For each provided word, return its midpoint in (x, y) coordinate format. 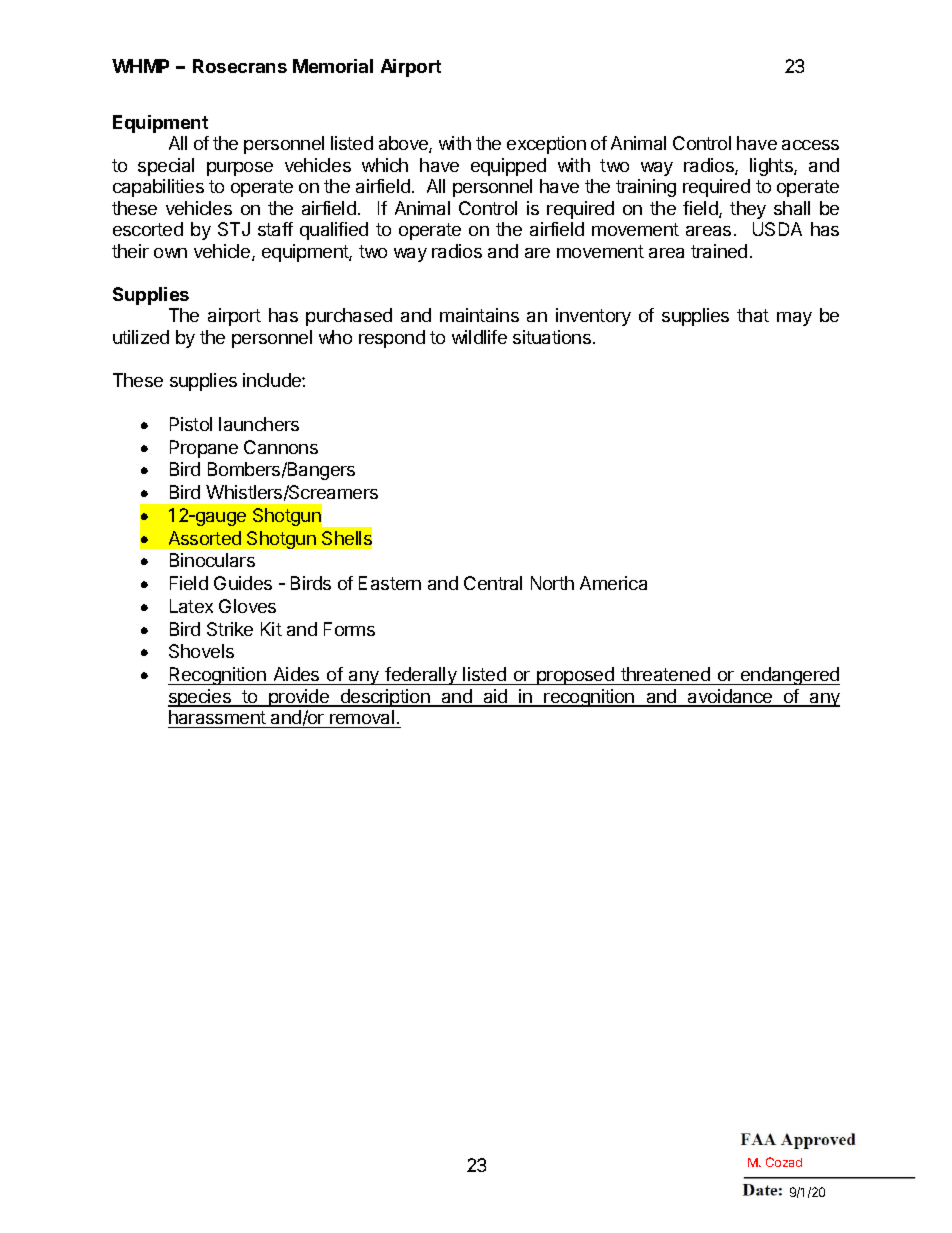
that (753, 315)
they (748, 210)
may (794, 319)
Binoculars (212, 560)
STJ (234, 229)
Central (493, 583)
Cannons (281, 447)
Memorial (333, 66)
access (810, 145)
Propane (204, 449)
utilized (141, 337)
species (200, 698)
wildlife (479, 337)
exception (546, 145)
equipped (508, 167)
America (613, 583)
